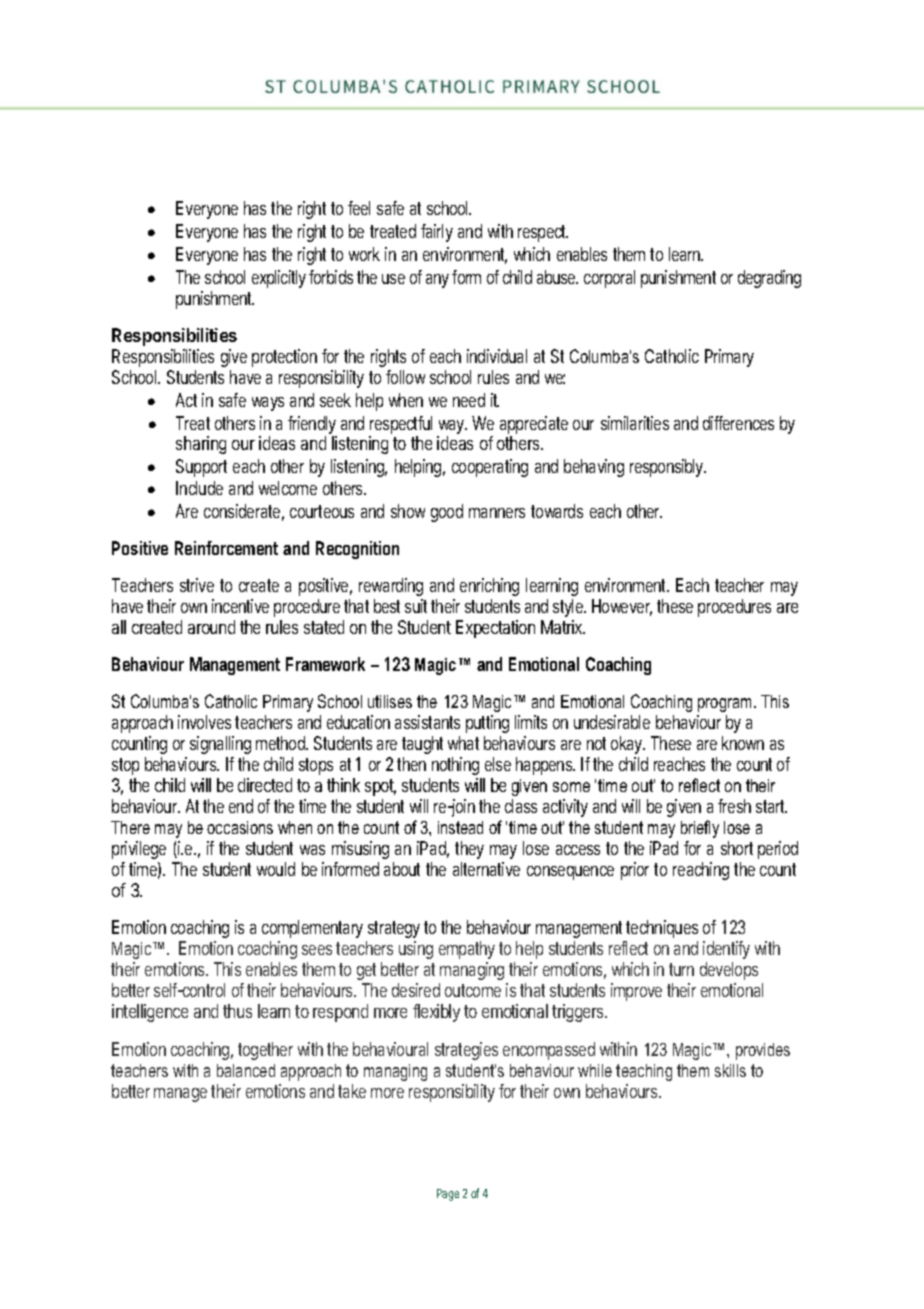  What do you see at coordinates (700, 829) in the image?
I see `briefly` at bounding box center [700, 829].
